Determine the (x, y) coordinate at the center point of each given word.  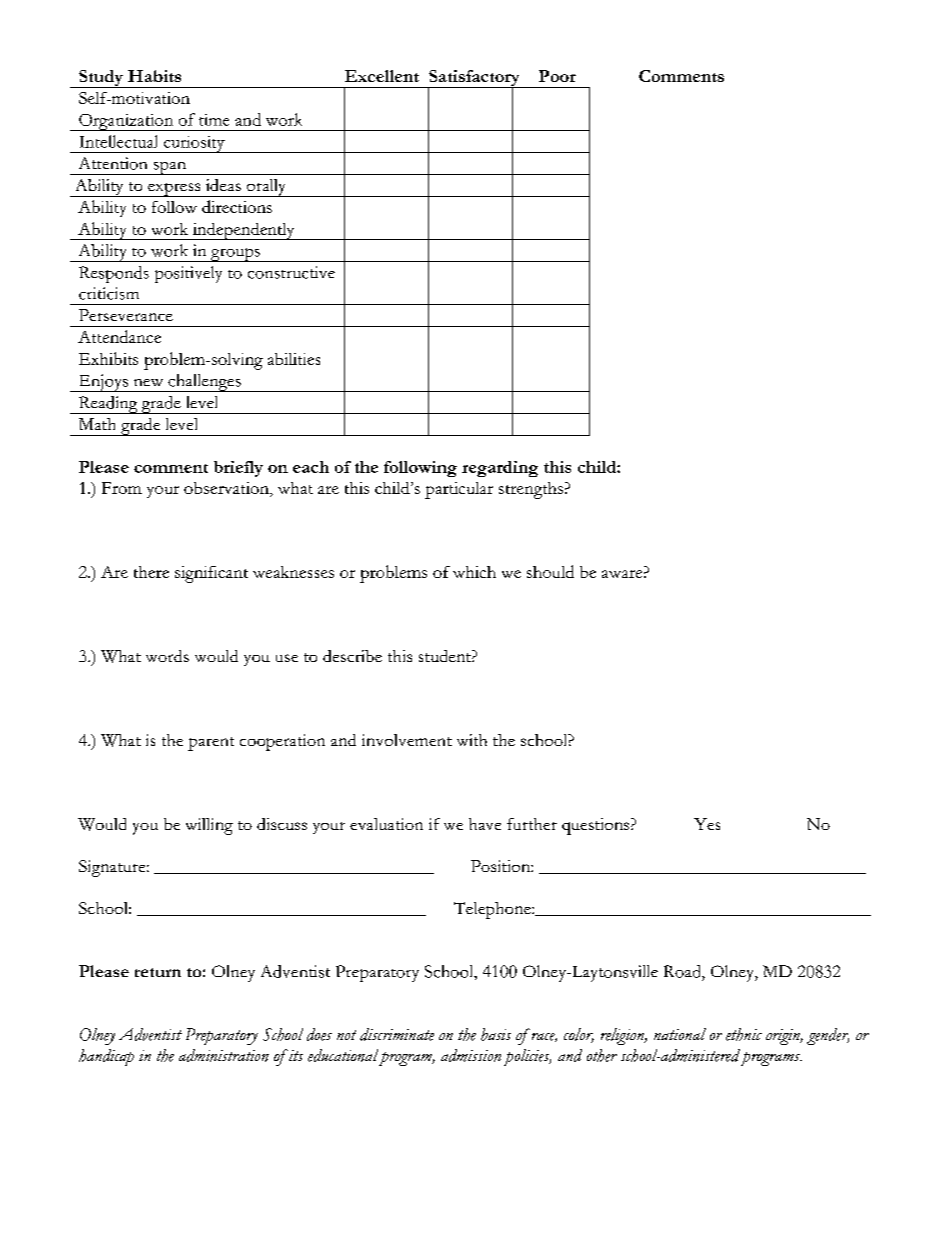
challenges (204, 383)
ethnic (744, 1034)
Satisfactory (474, 79)
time (214, 120)
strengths (531, 490)
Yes (707, 824)
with (472, 740)
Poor (557, 76)
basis (496, 1034)
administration (224, 1055)
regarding (500, 469)
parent (211, 744)
